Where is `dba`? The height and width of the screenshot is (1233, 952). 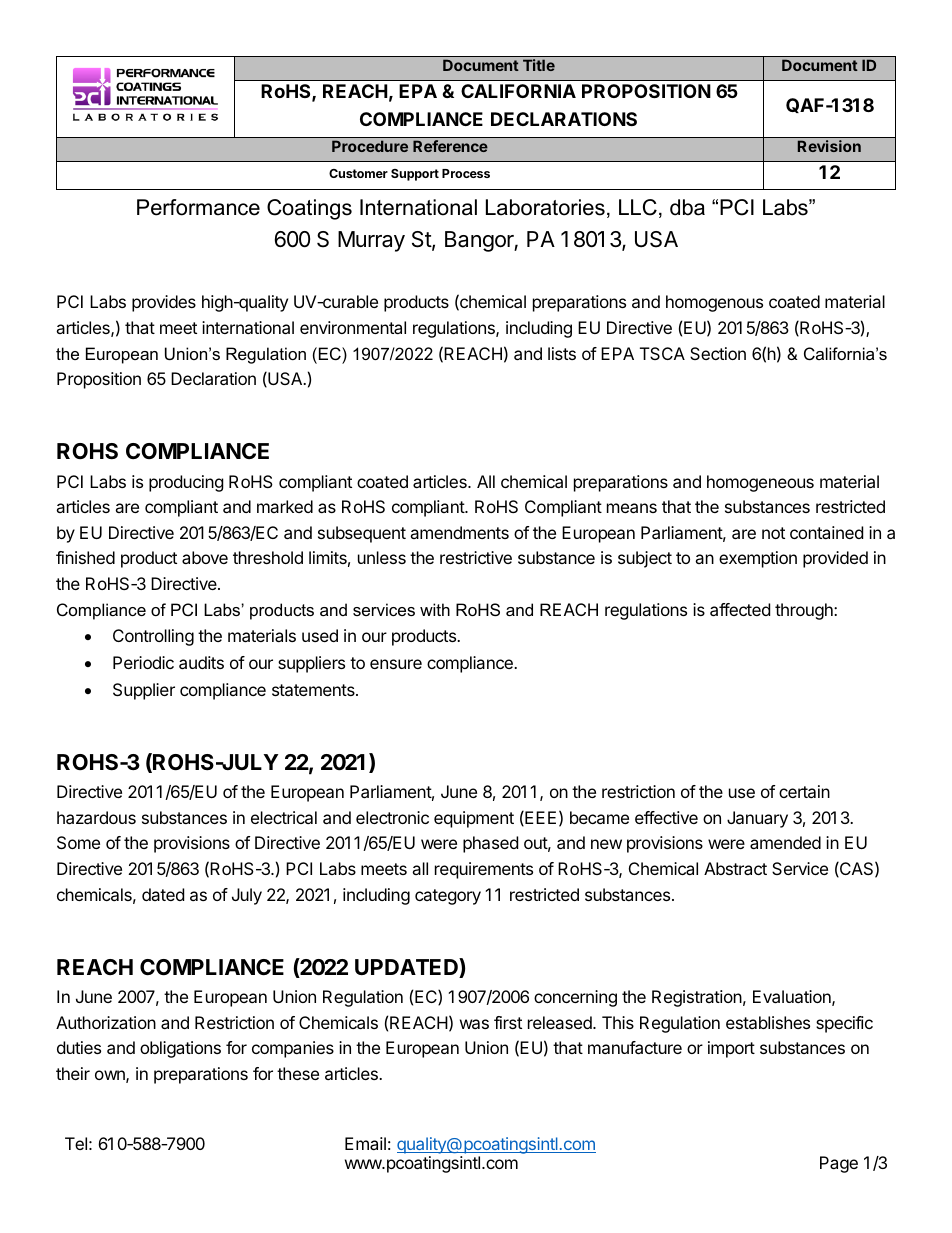 dba is located at coordinates (687, 207).
